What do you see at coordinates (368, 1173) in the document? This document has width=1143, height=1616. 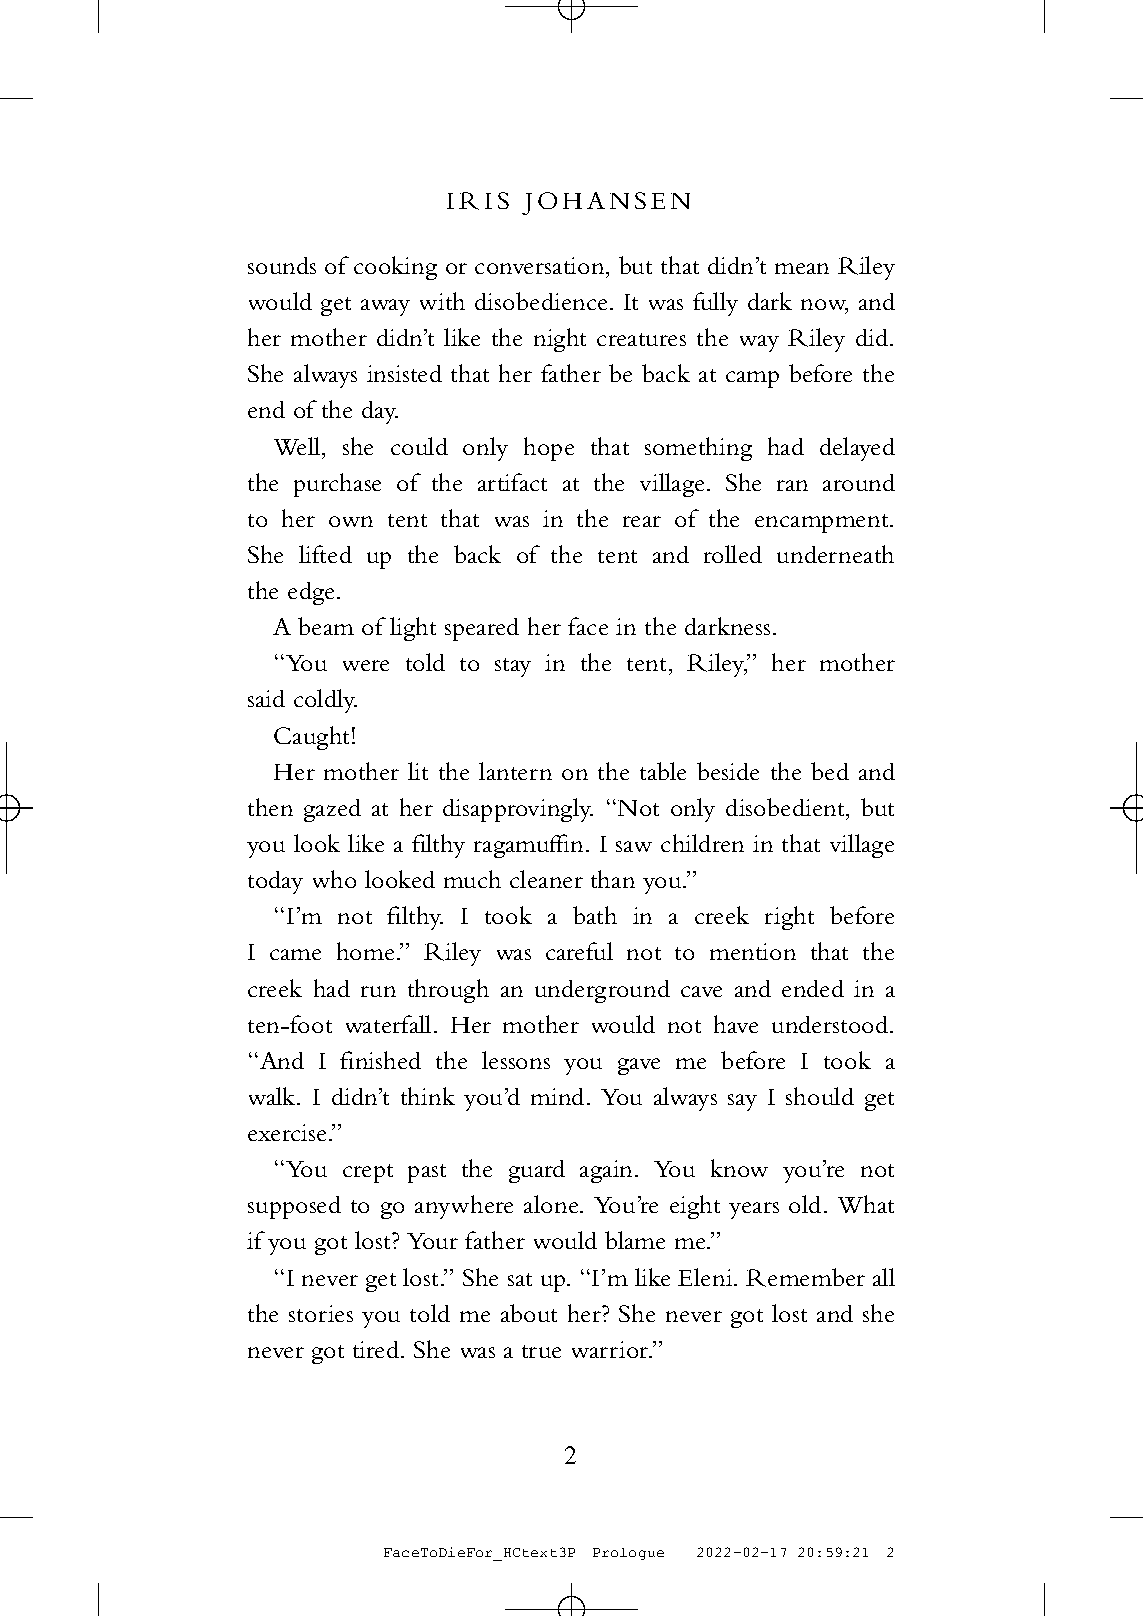 I see `crept` at bounding box center [368, 1173].
